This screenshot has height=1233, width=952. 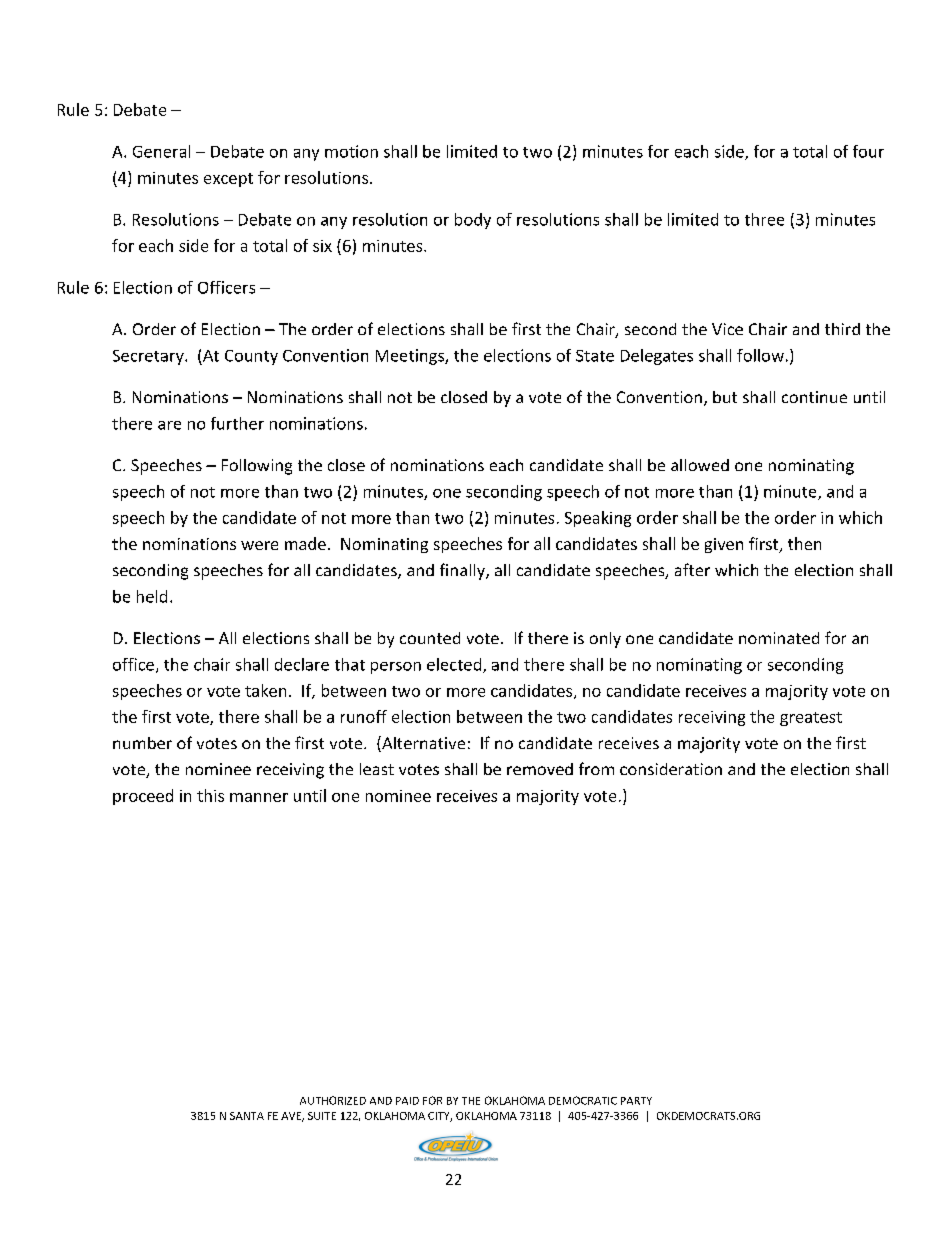 What do you see at coordinates (764, 219) in the screenshot?
I see `three` at bounding box center [764, 219].
